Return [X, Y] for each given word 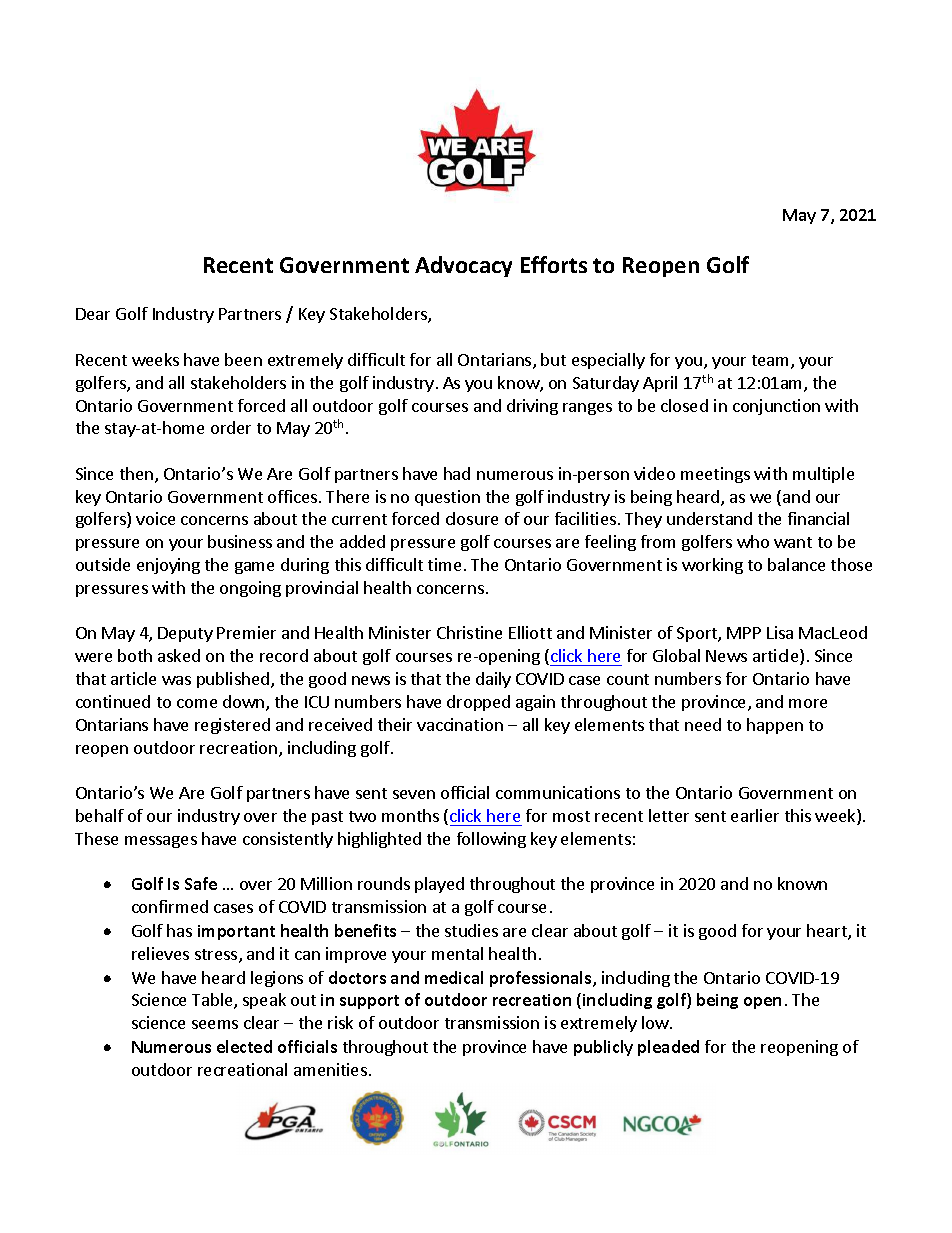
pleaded [668, 1048]
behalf [100, 815]
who [753, 541]
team [772, 362]
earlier [755, 815]
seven [414, 794]
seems [215, 1024]
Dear [93, 314]
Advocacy [463, 266]
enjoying [168, 566]
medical [454, 977]
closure [472, 518]
